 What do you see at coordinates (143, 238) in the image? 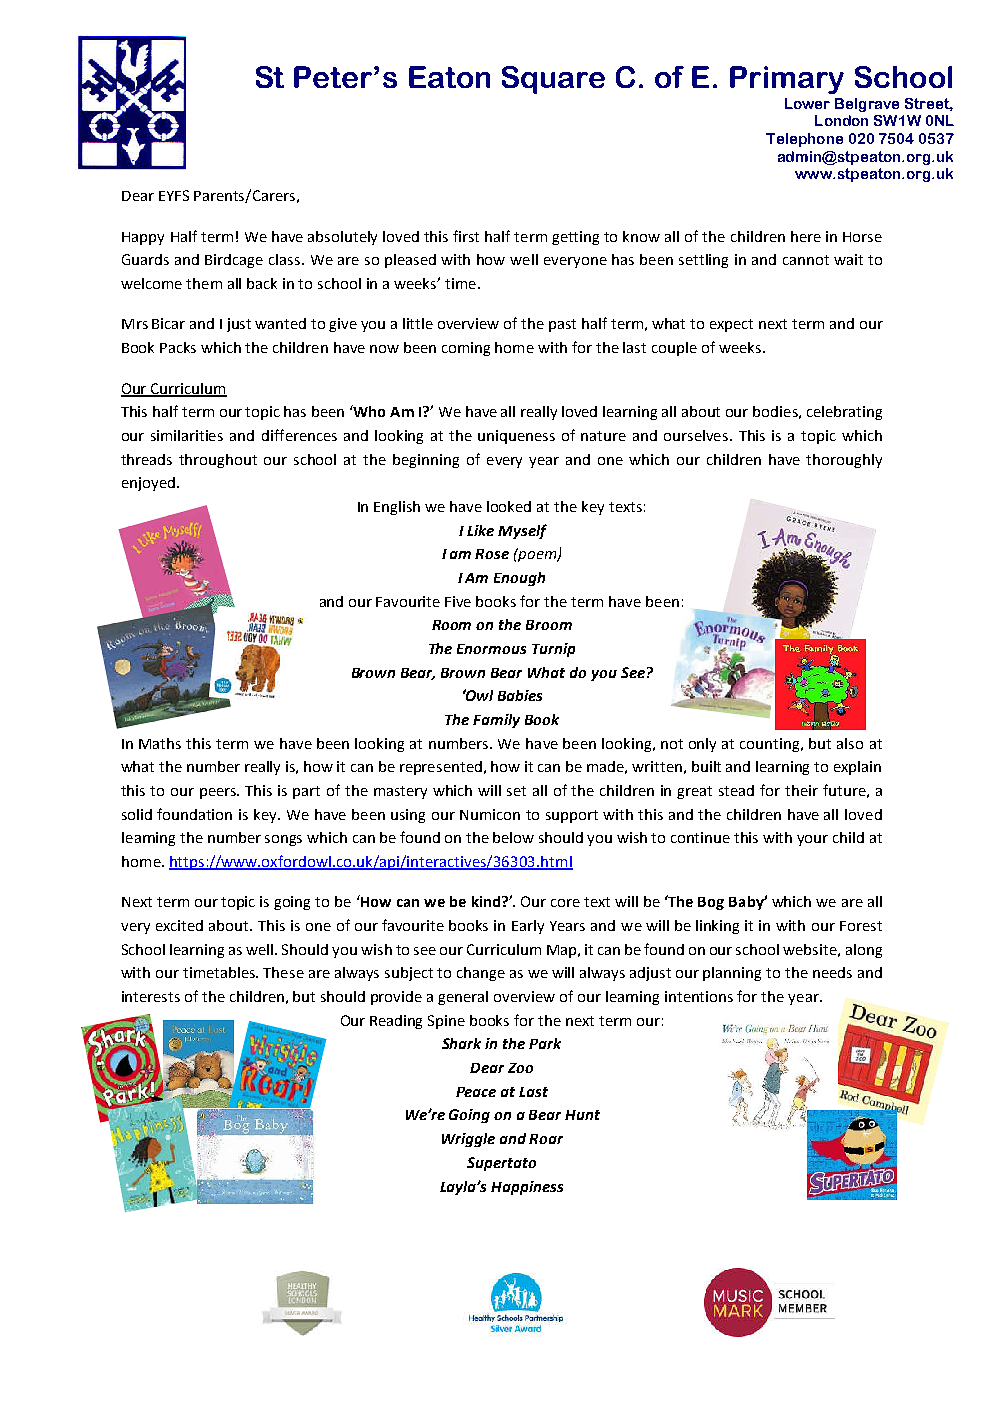
I see `Happy` at bounding box center [143, 238].
